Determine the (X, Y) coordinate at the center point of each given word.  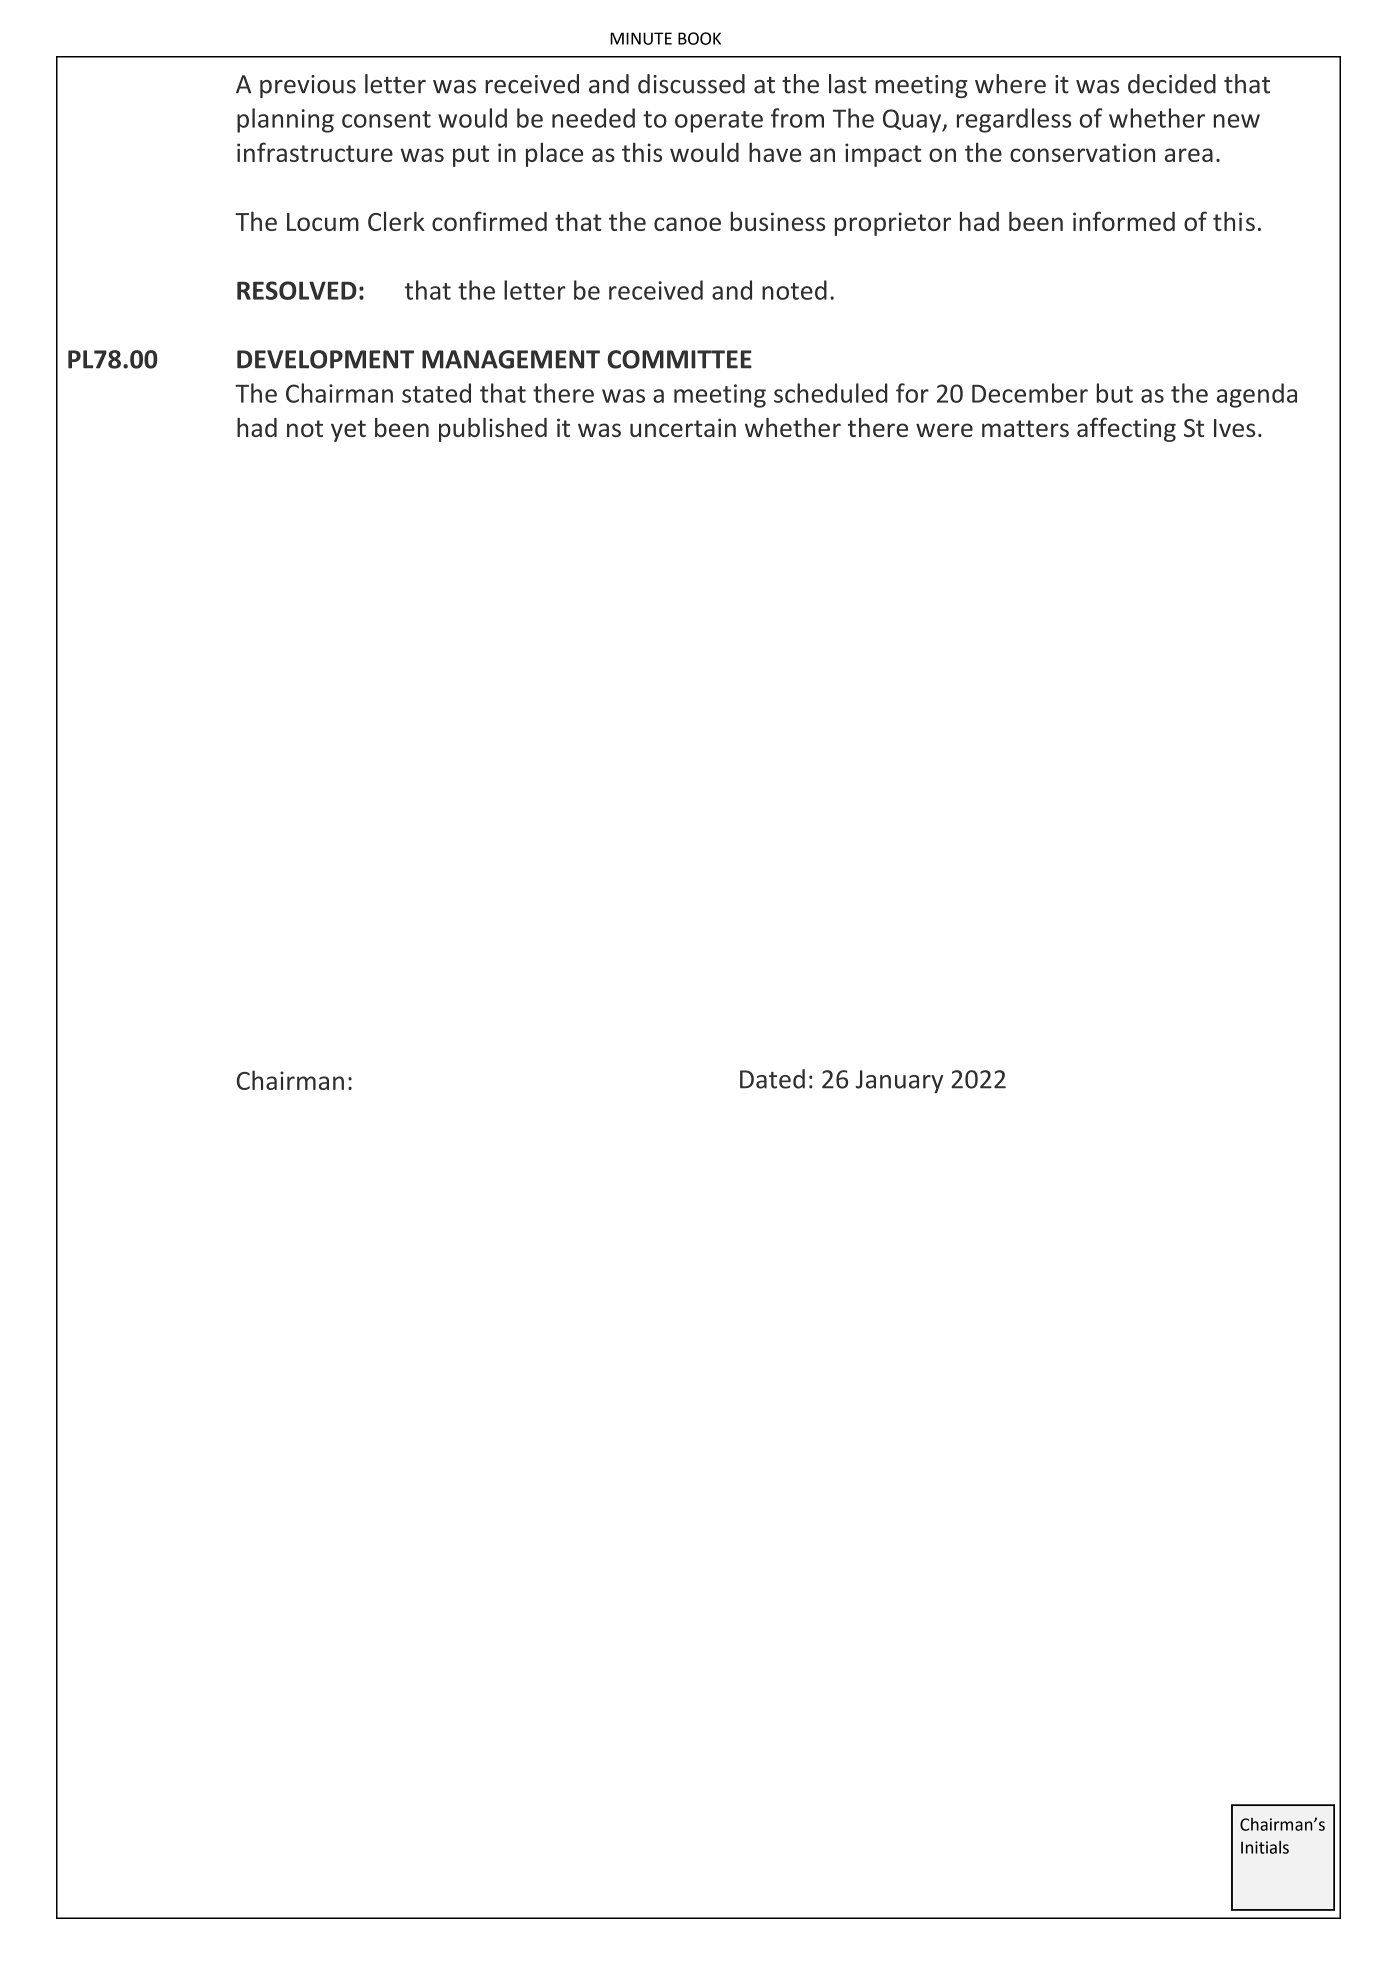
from (797, 118)
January (899, 1082)
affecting (1126, 429)
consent (386, 119)
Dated (772, 1079)
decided (1172, 84)
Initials (1265, 1847)
